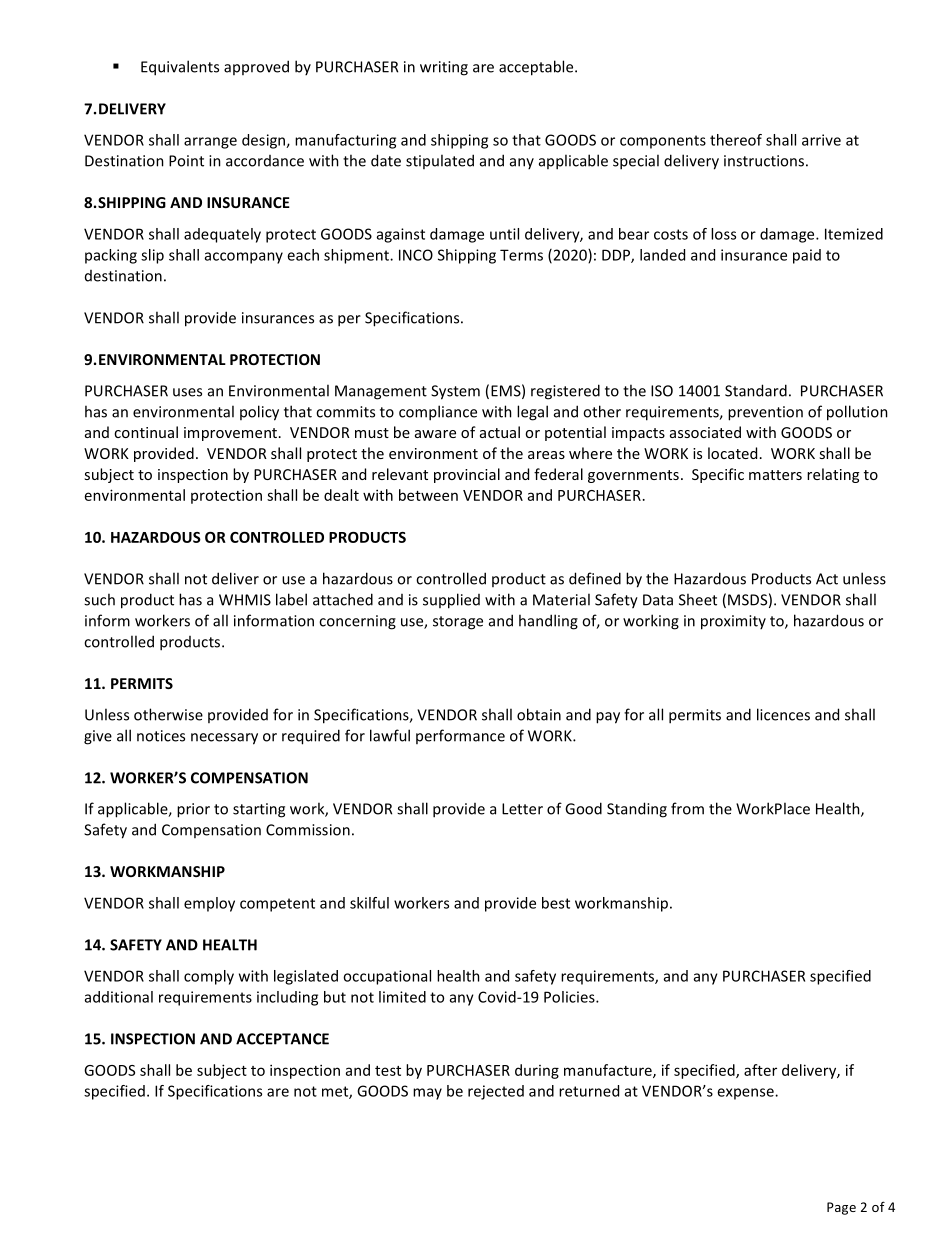 This page has width=952, height=1233. Describe the element at coordinates (99, 599) in the page. I see `such` at that location.
